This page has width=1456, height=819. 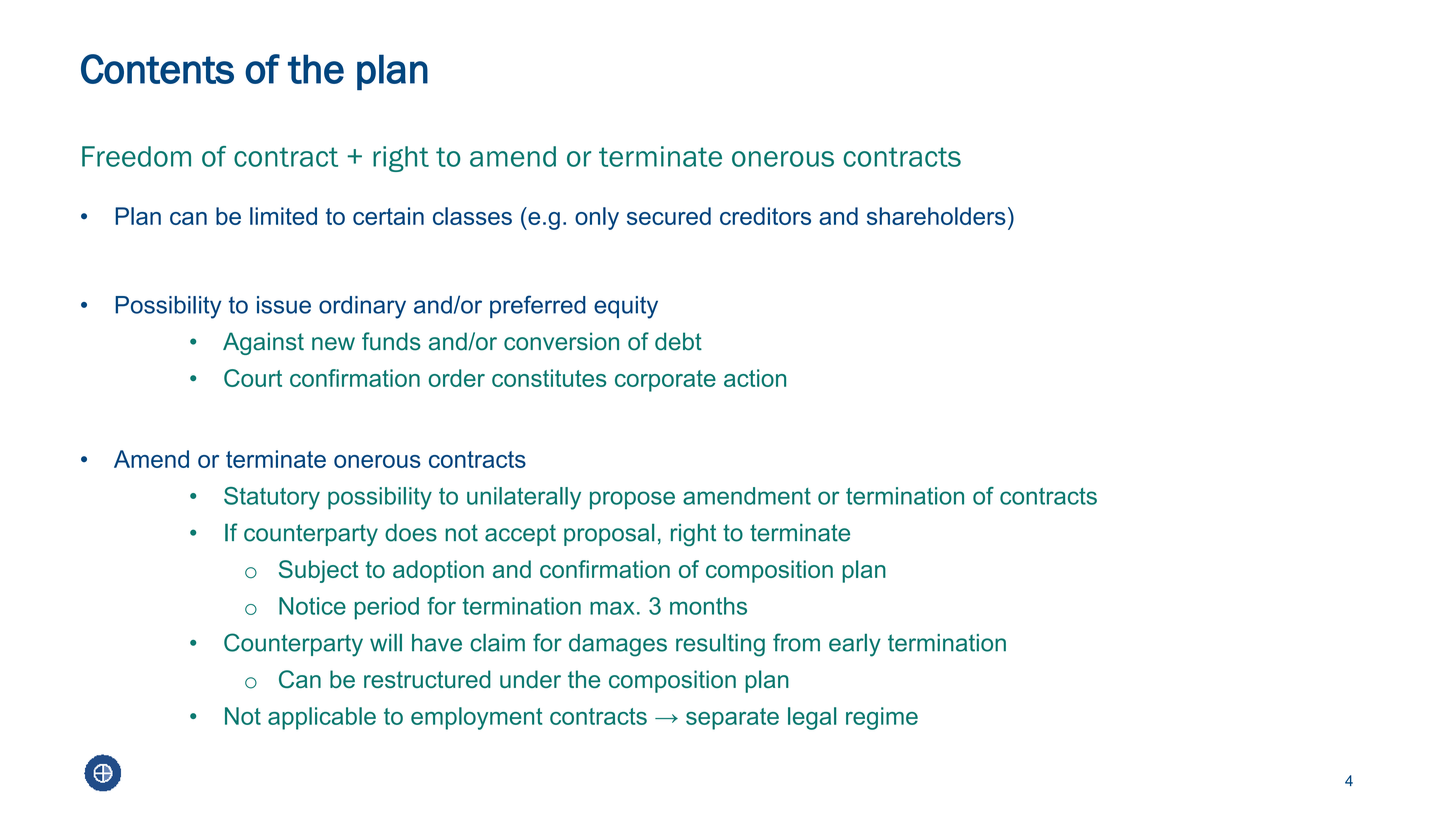 What do you see at coordinates (755, 378) in the page?
I see `action` at bounding box center [755, 378].
